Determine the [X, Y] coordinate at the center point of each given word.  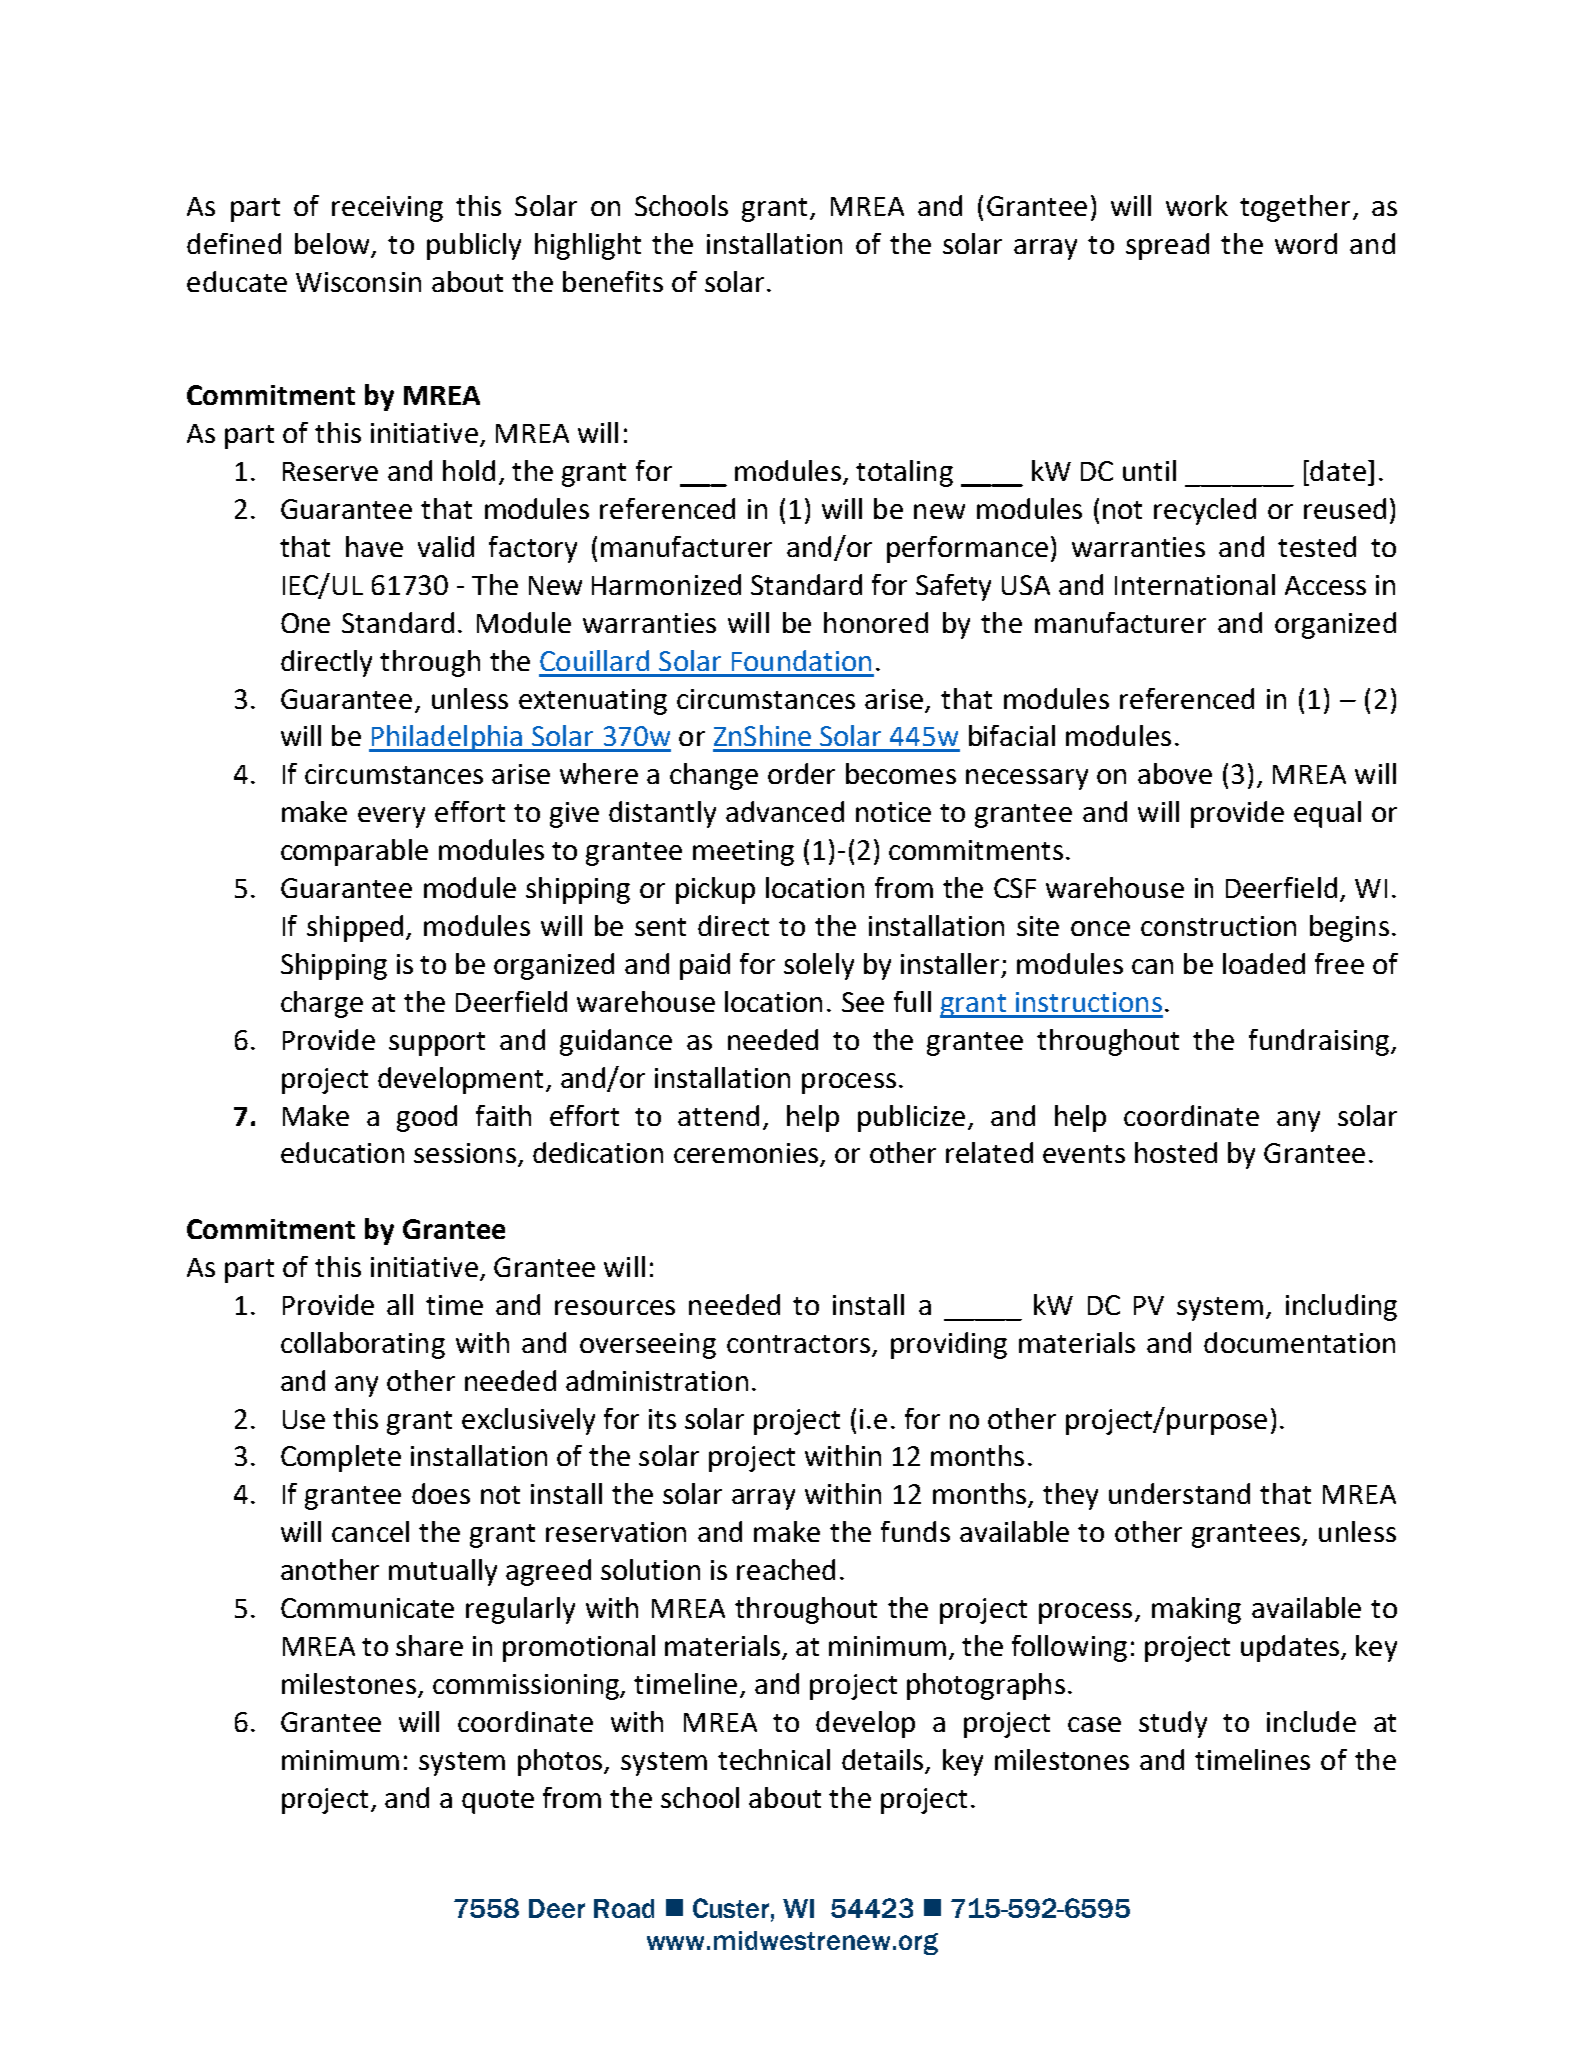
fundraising [1319, 1042]
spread [1167, 246]
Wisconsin [358, 282]
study [1173, 1724]
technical [774, 1759]
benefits [613, 281]
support [437, 1044]
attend [718, 1115]
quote [498, 1802]
